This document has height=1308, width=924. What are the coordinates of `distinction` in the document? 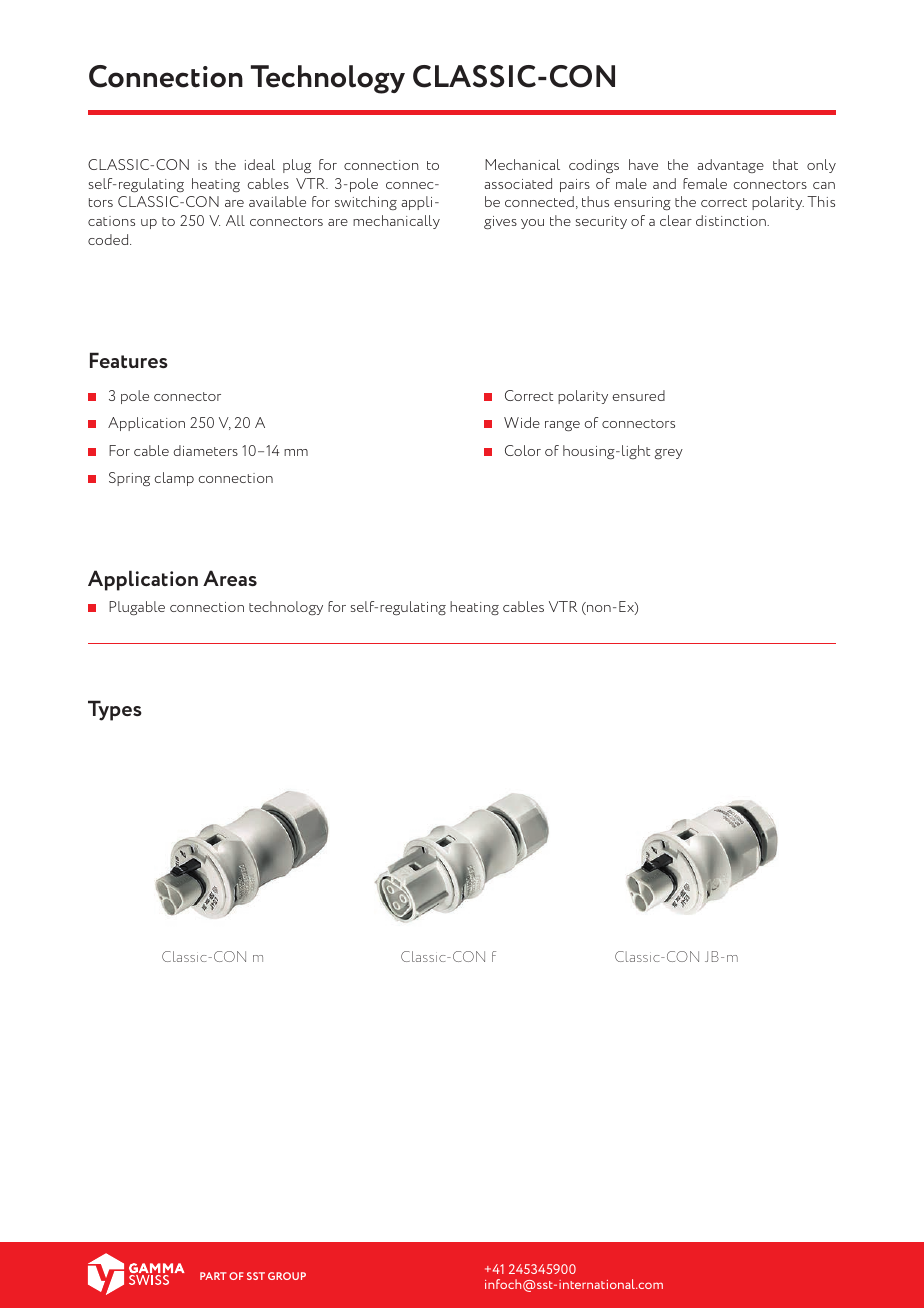 It's located at (732, 220).
